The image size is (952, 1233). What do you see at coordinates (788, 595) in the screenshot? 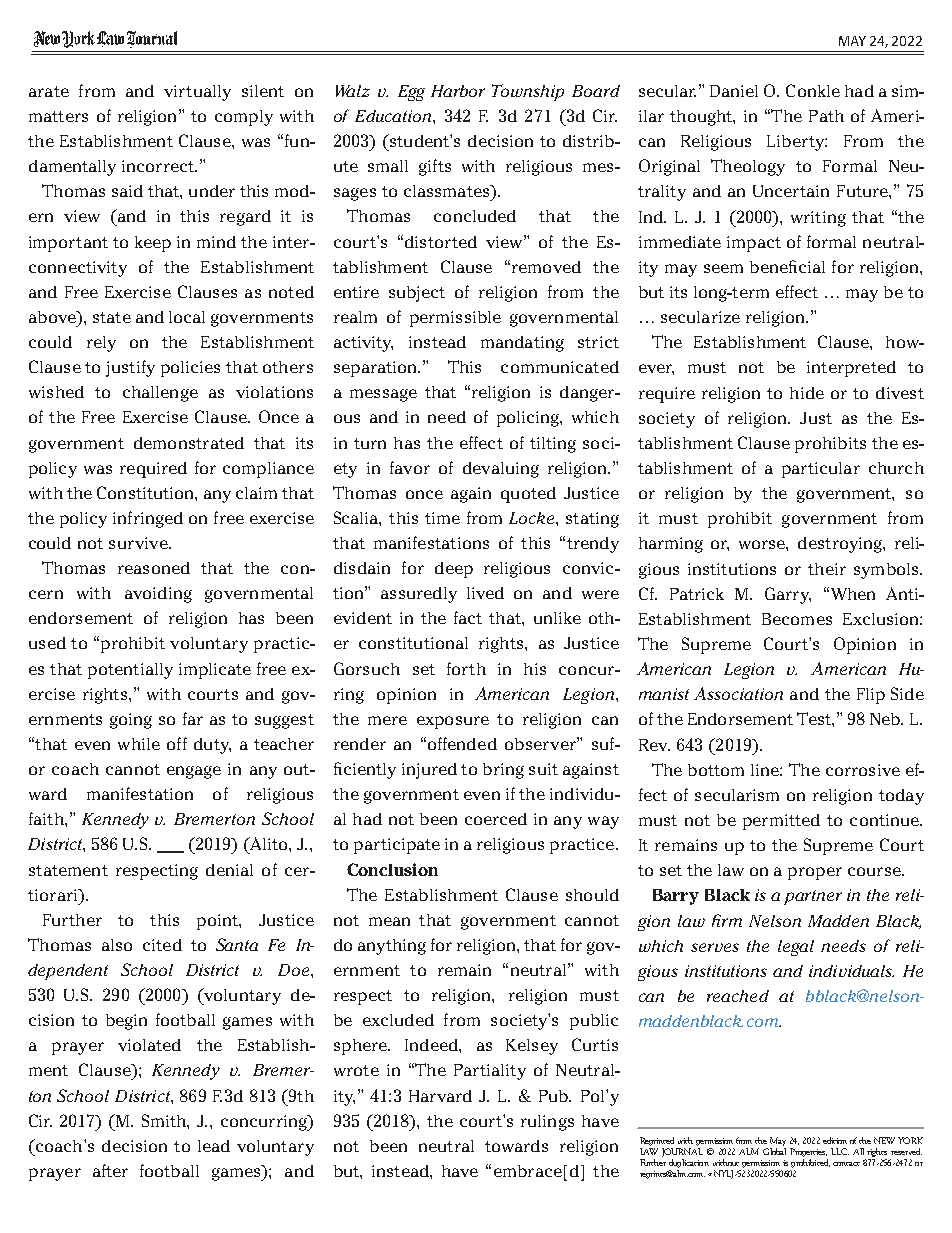
I see `Garry` at bounding box center [788, 595].
